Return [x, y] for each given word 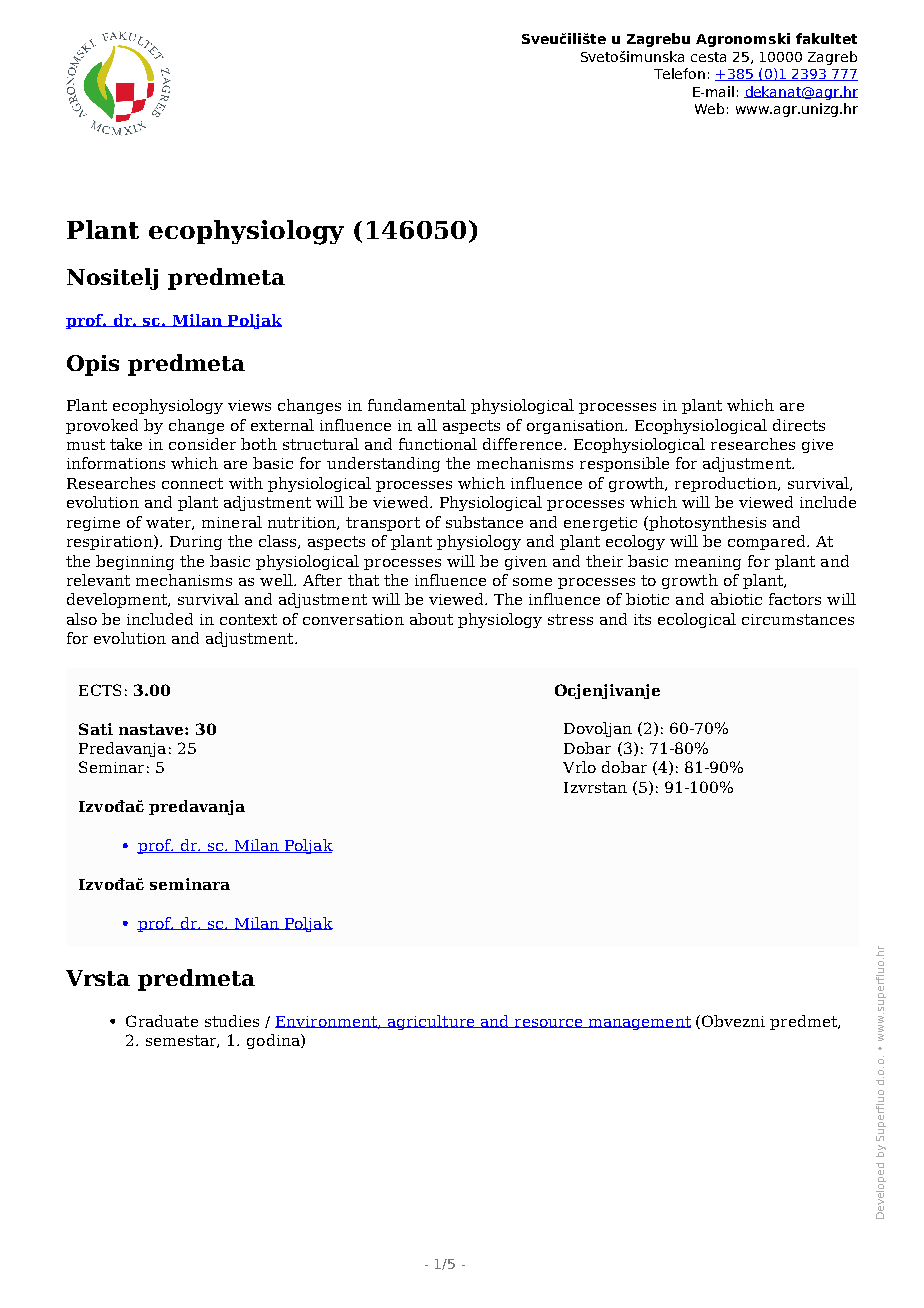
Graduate [162, 1021]
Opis [93, 365]
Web [709, 108]
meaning [708, 563]
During [196, 543]
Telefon [679, 73]
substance [484, 522]
